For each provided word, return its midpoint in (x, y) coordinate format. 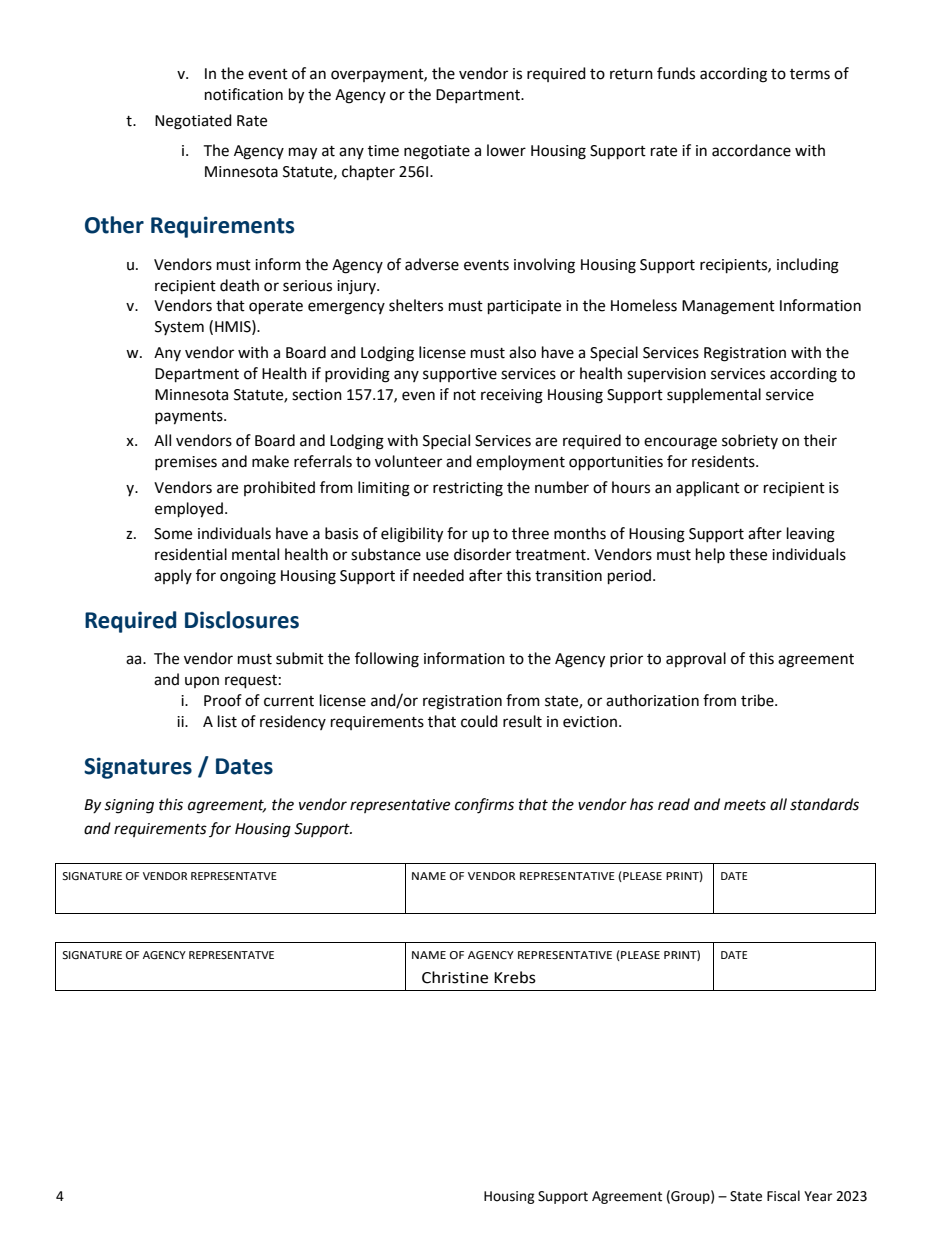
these (748, 554)
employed (189, 510)
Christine (455, 977)
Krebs (515, 977)
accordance (751, 150)
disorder (482, 554)
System (179, 328)
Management (728, 307)
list (227, 721)
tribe (758, 700)
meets (745, 805)
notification (244, 94)
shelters (416, 305)
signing (129, 806)
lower (506, 150)
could (479, 721)
